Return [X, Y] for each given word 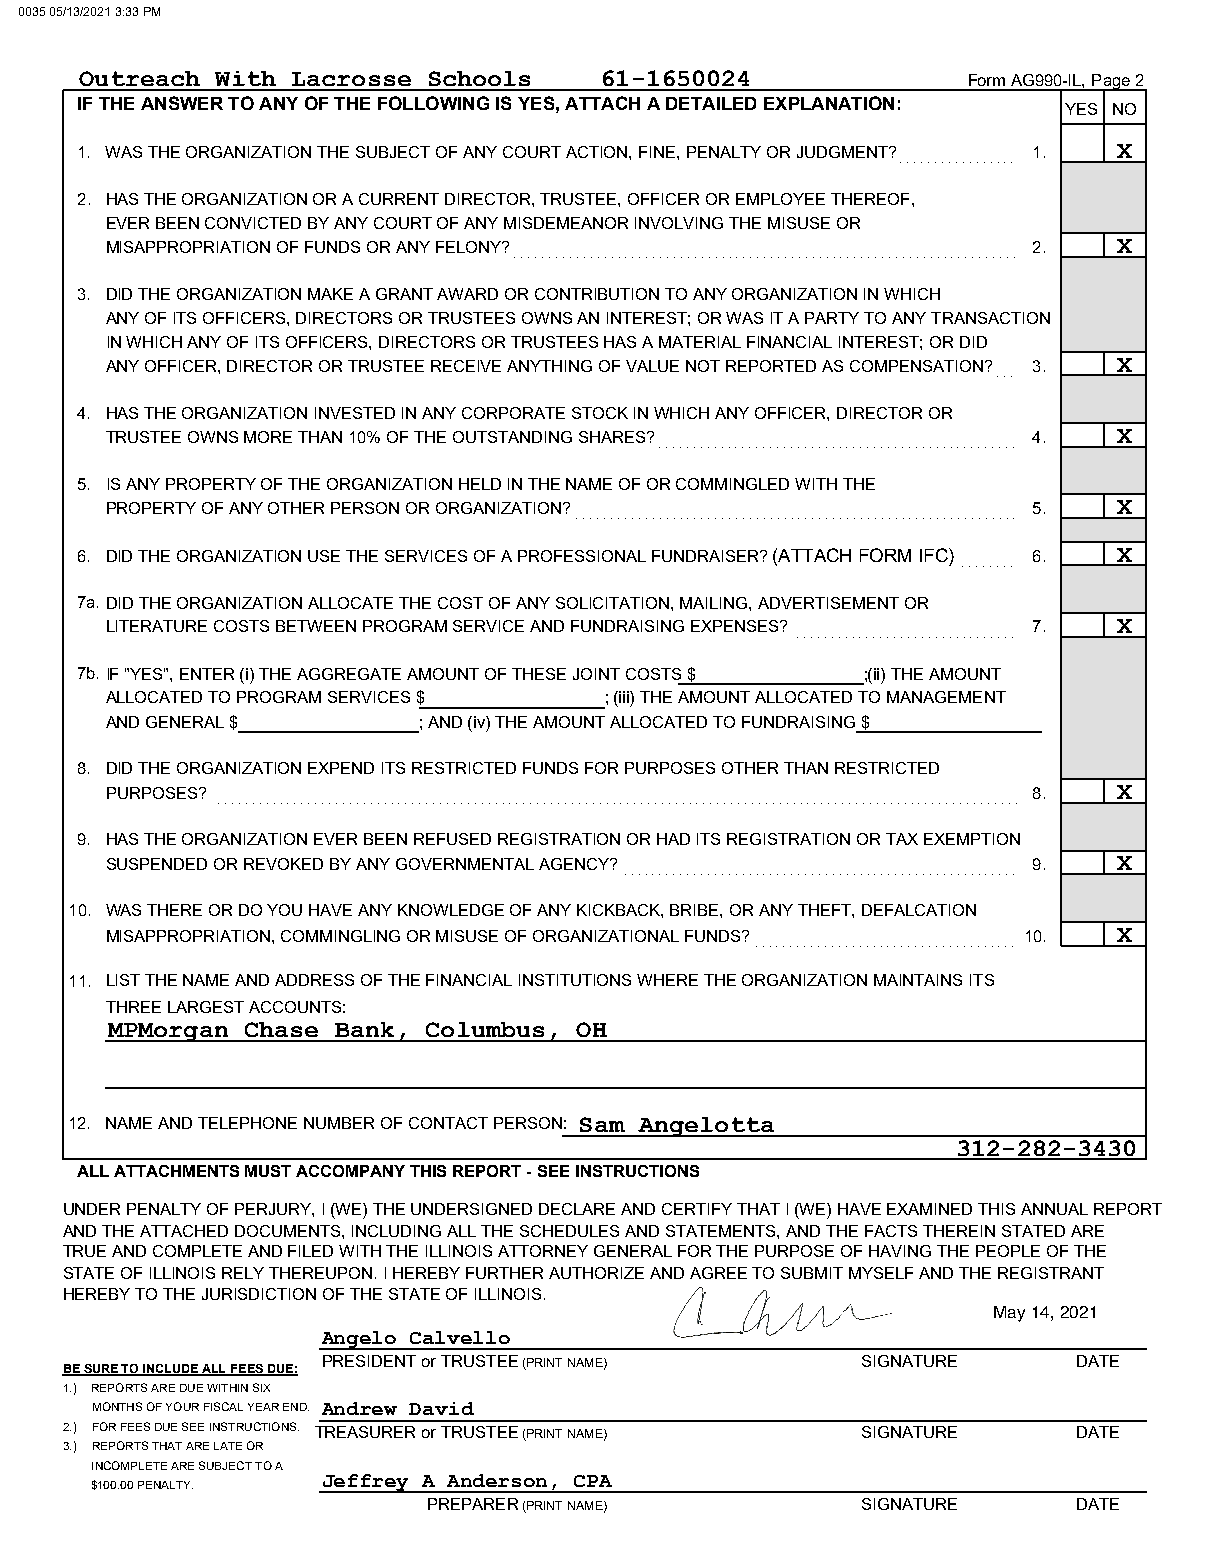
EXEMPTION [972, 839]
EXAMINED [929, 1209]
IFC [935, 555]
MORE [268, 437]
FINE [658, 152]
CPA [593, 1481]
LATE [228, 1446]
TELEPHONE [247, 1123]
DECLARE [577, 1209]
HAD [673, 839]
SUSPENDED [157, 864]
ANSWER [182, 103]
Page [1111, 83]
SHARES [613, 437]
